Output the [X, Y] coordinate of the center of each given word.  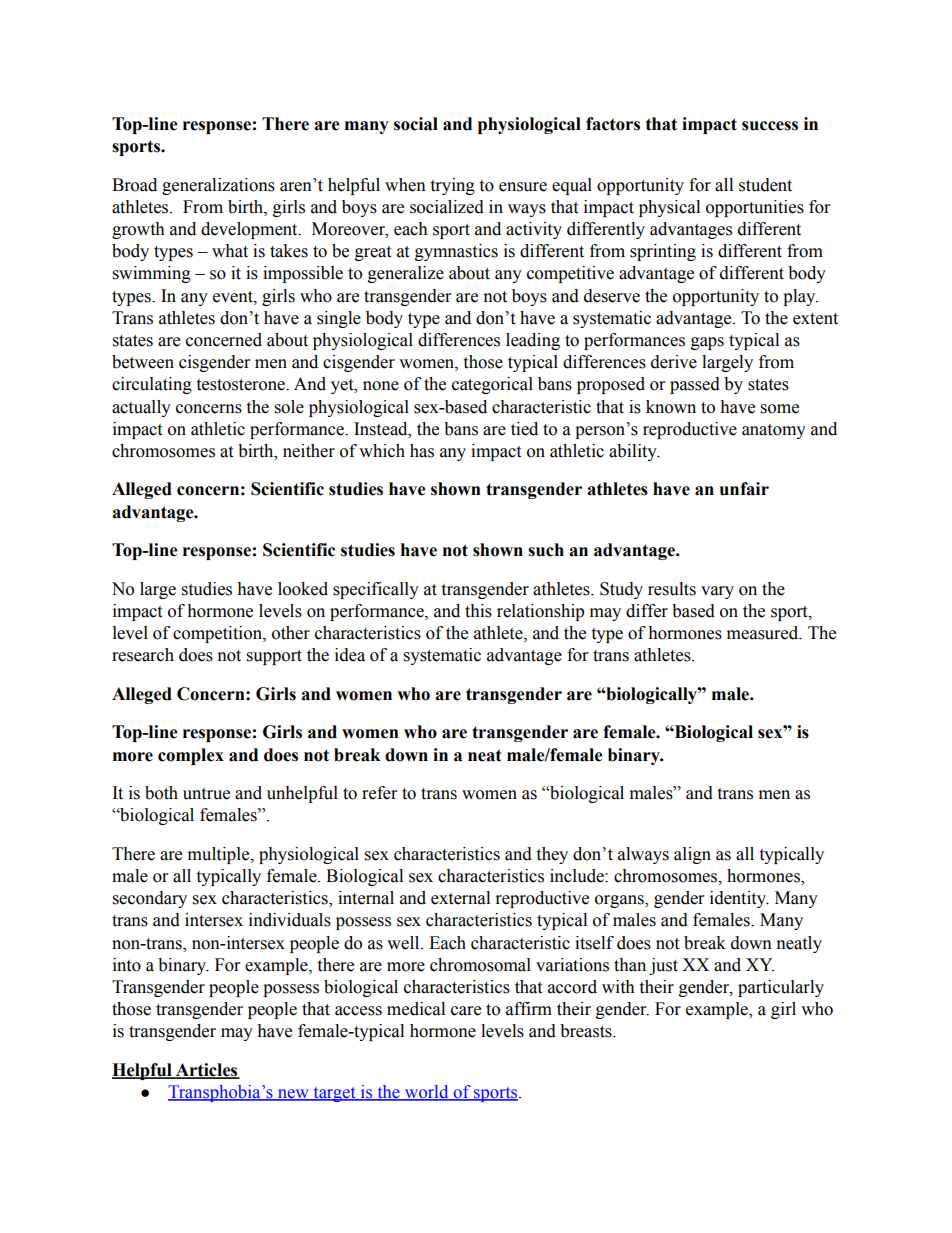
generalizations [218, 186]
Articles [206, 1071]
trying [452, 186]
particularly [781, 988]
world [427, 1093]
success [770, 126]
